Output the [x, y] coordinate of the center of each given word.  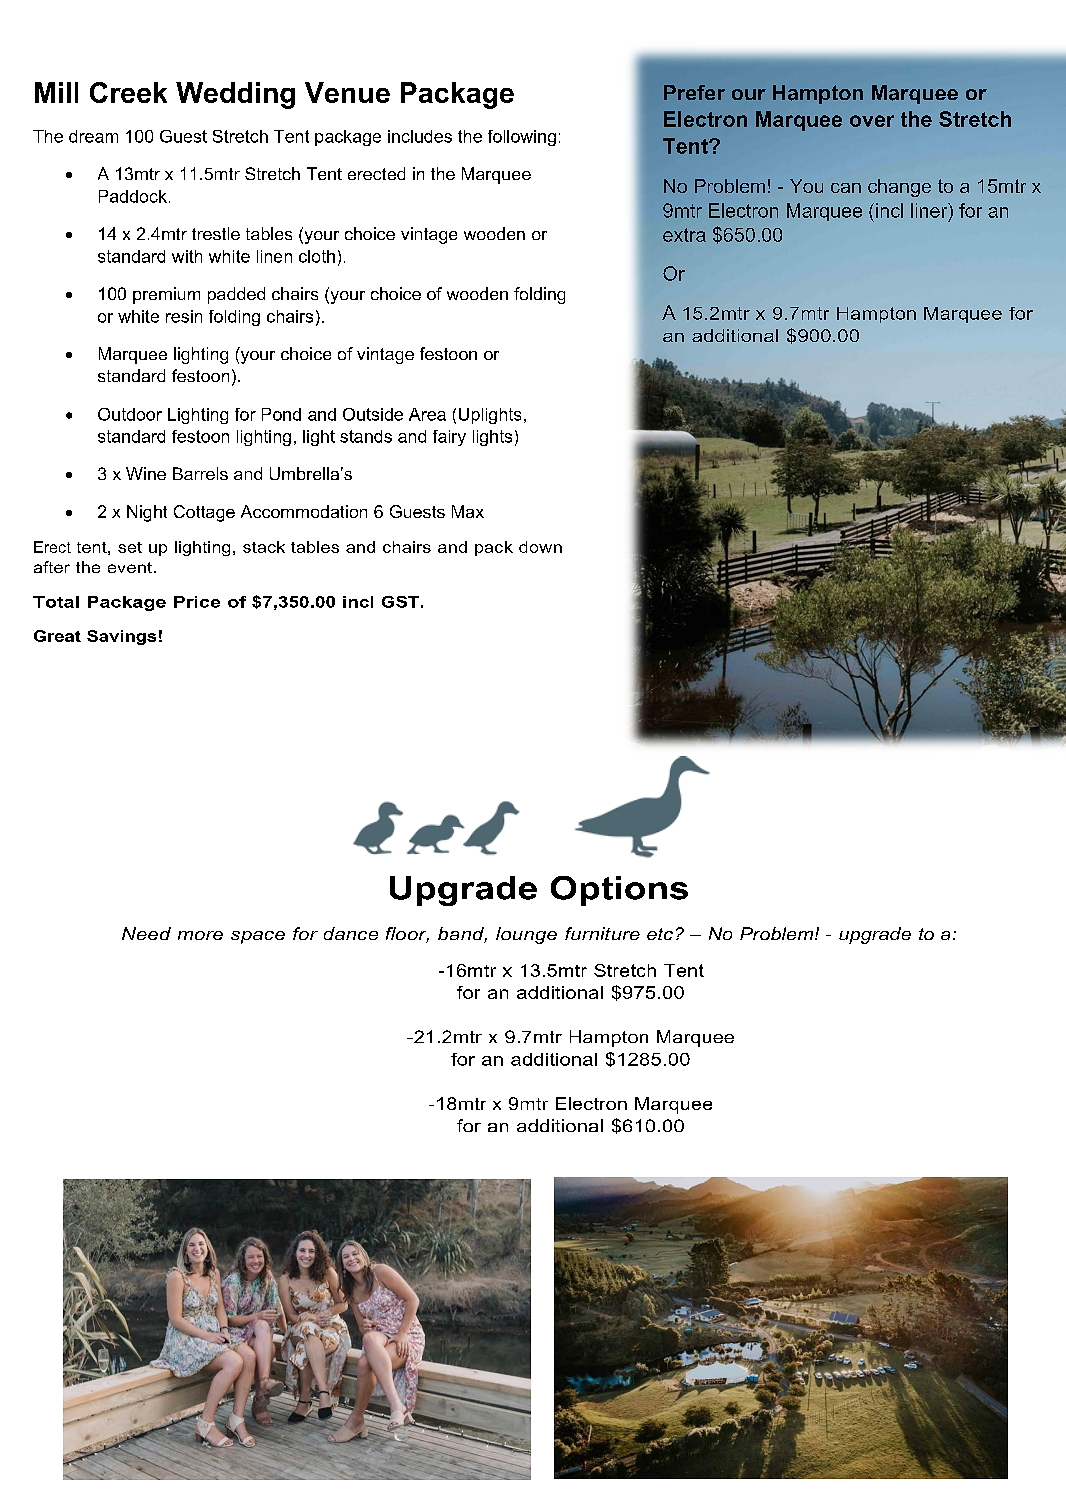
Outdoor [130, 414]
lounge [526, 935]
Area [427, 414]
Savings [121, 637]
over [872, 121]
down [540, 547]
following [522, 138]
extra [684, 235]
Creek [128, 92]
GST [400, 602]
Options [619, 891]
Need [146, 933]
